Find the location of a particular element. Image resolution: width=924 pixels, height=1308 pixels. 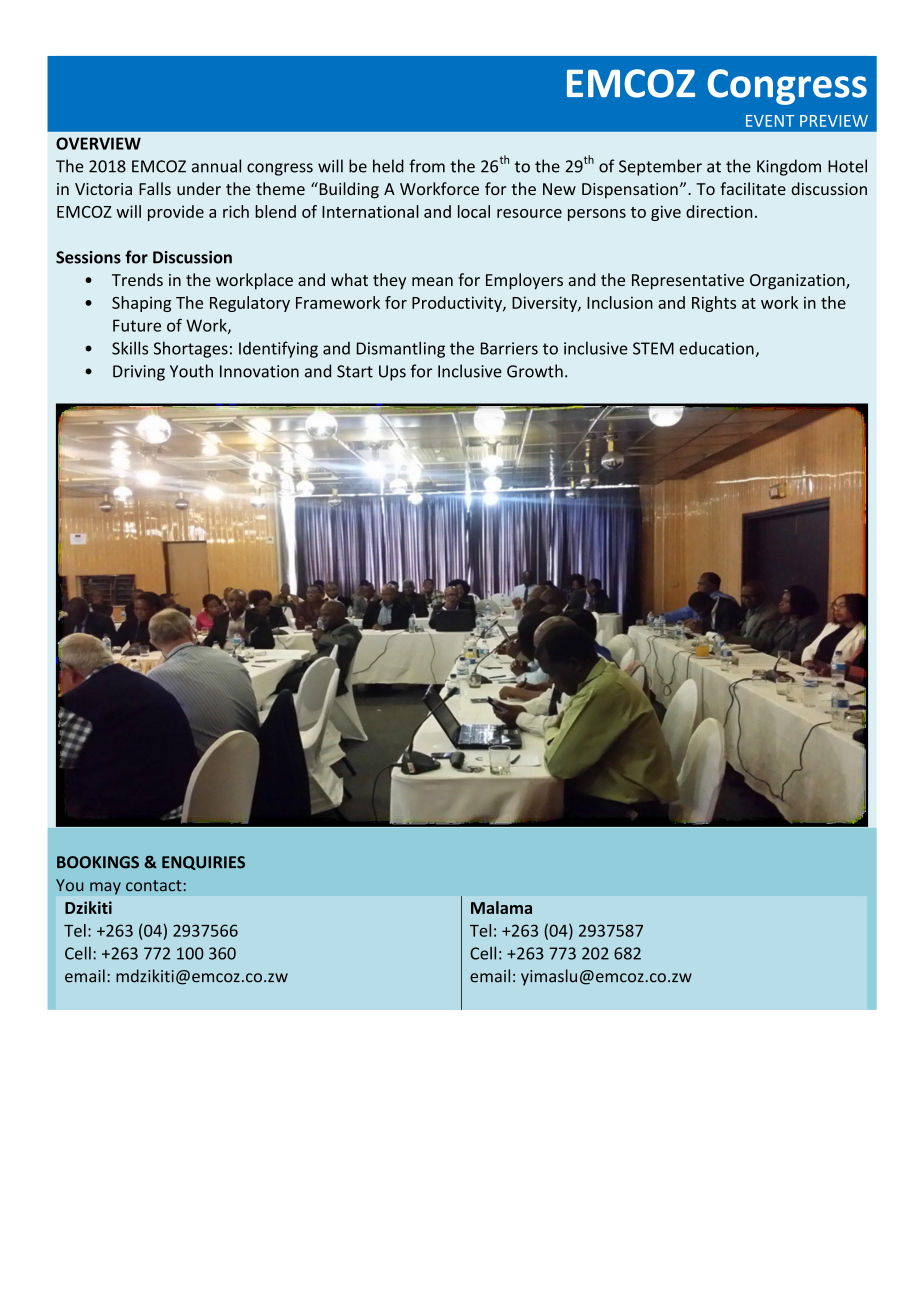

Growth is located at coordinates (535, 371).
